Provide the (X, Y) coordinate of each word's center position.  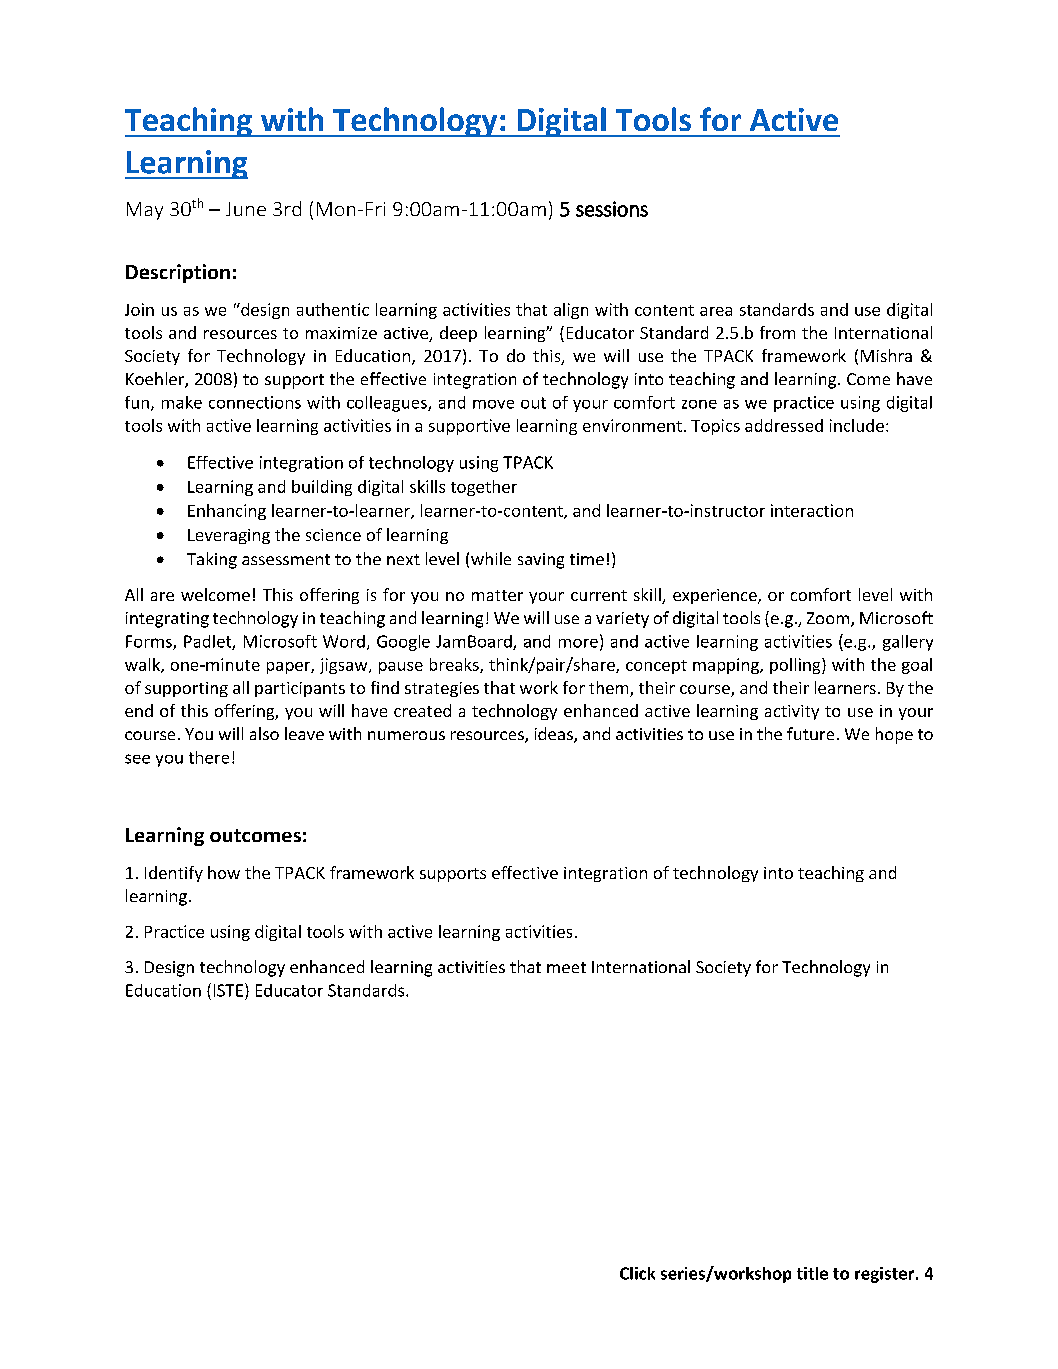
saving (541, 561)
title (812, 1273)
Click (637, 1273)
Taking (212, 560)
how (224, 872)
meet (566, 967)
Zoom (829, 619)
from (777, 332)
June (246, 209)
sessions (612, 209)
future (810, 733)
